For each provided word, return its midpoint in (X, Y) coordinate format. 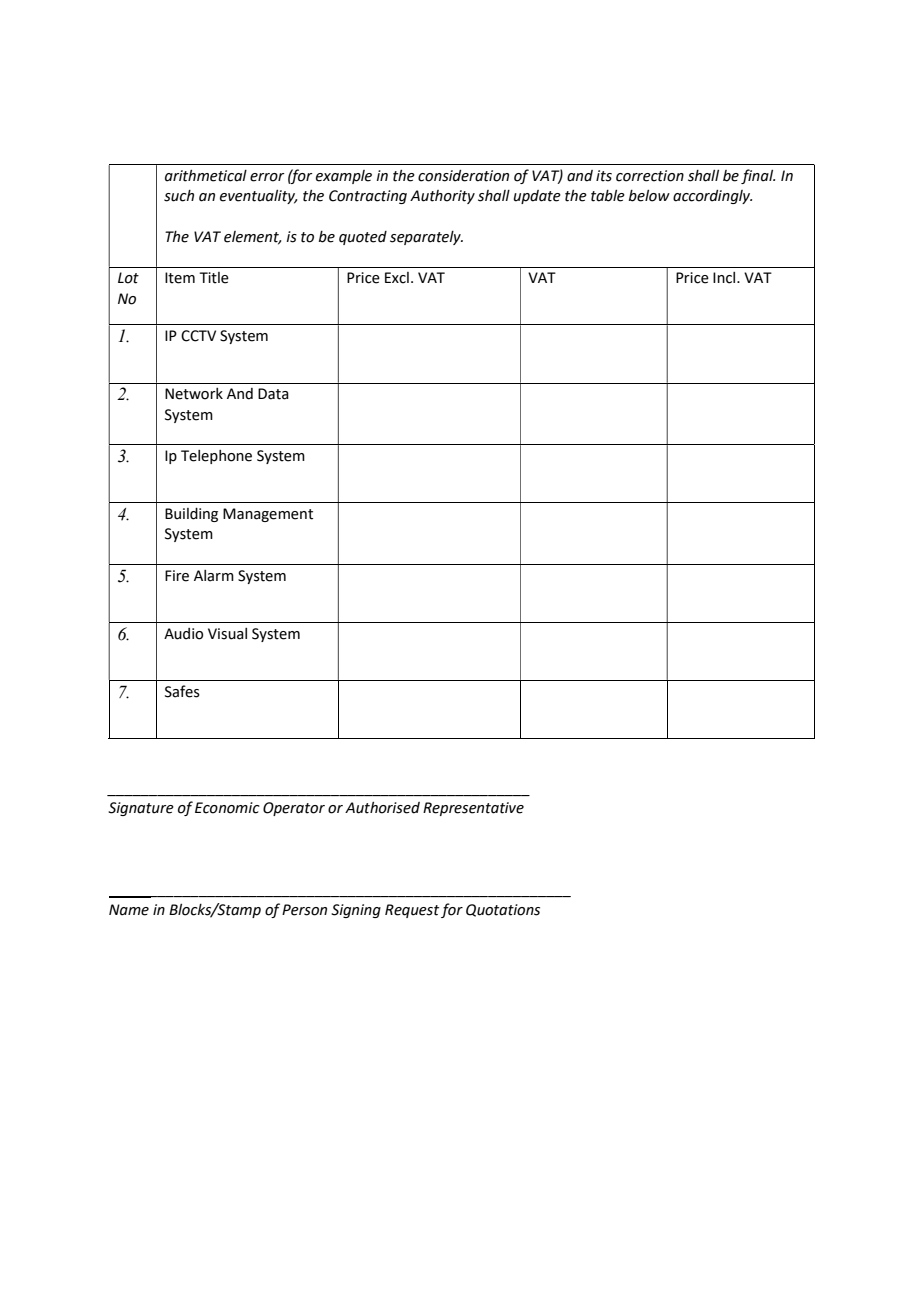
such (179, 196)
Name (129, 910)
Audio (183, 634)
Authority (442, 197)
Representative (473, 809)
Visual (227, 634)
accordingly (712, 197)
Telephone (216, 457)
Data (273, 394)
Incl (725, 278)
